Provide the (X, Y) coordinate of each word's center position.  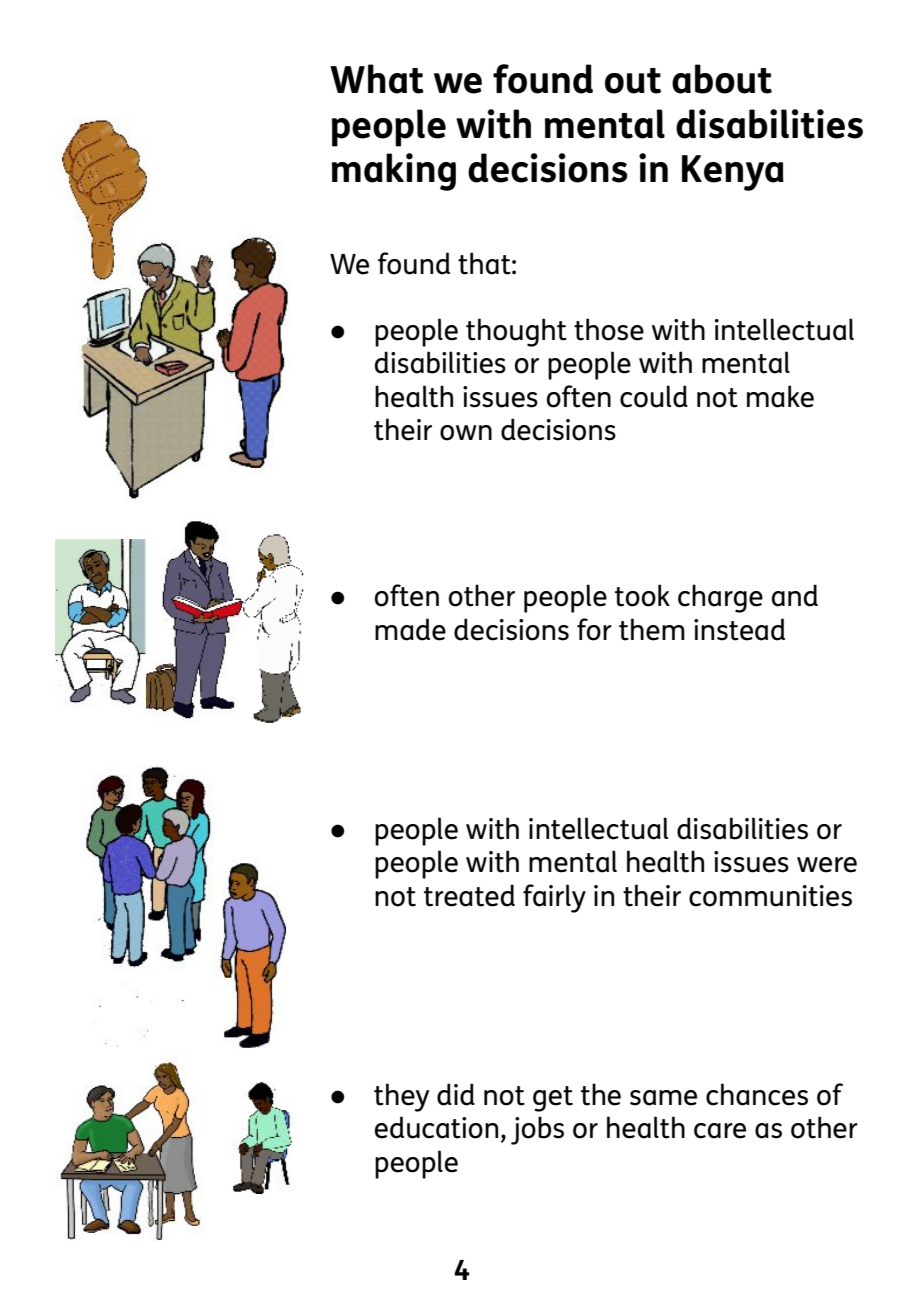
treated (469, 895)
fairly (554, 898)
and (795, 595)
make (780, 396)
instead (739, 629)
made (410, 629)
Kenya (733, 173)
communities (770, 896)
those (609, 329)
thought (516, 332)
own (466, 433)
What (377, 79)
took (642, 595)
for (594, 629)
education (436, 1127)
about (722, 79)
